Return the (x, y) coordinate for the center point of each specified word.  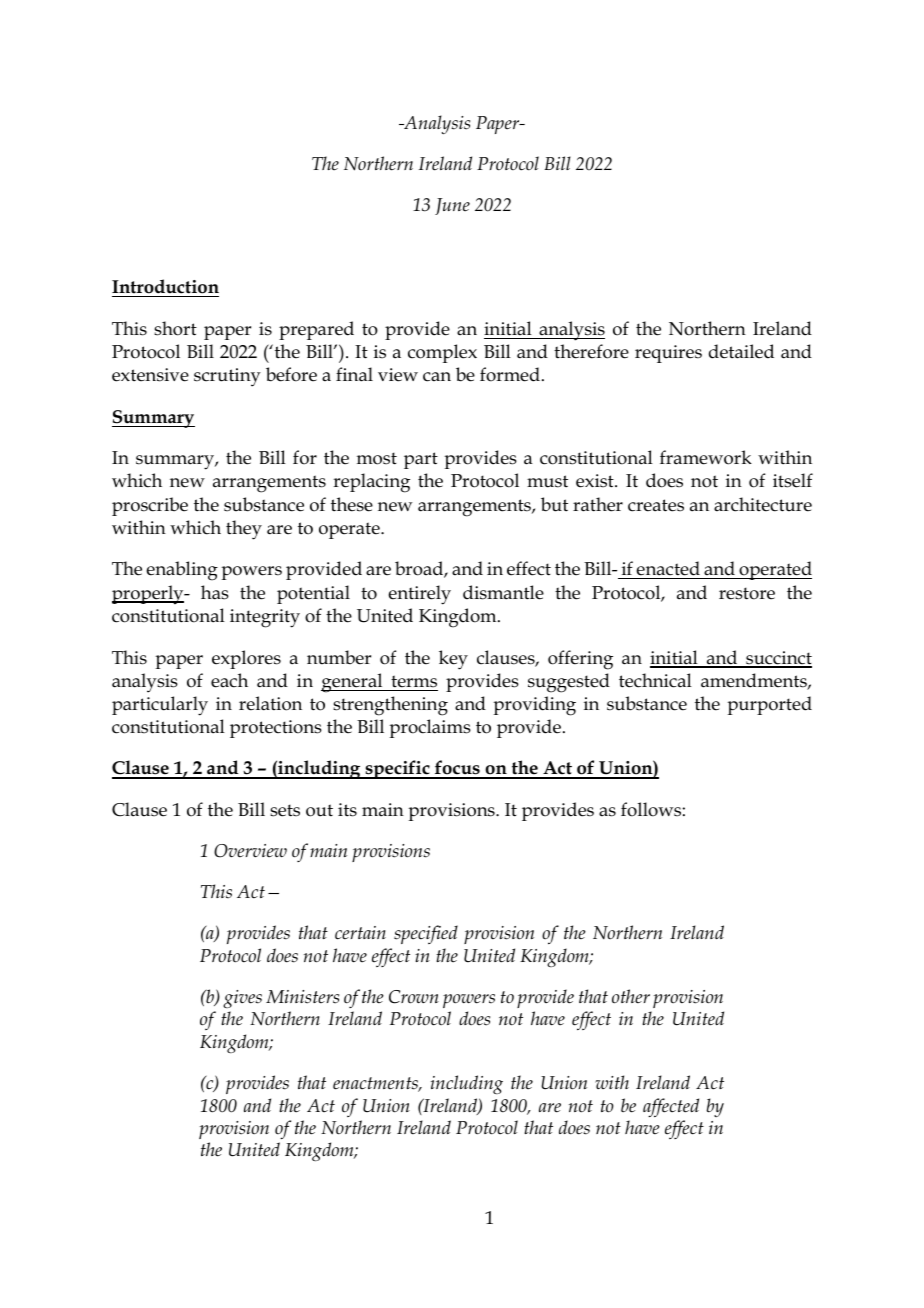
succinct (778, 659)
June (452, 206)
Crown (414, 997)
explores (246, 659)
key (453, 660)
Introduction (165, 288)
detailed (741, 351)
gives (242, 999)
